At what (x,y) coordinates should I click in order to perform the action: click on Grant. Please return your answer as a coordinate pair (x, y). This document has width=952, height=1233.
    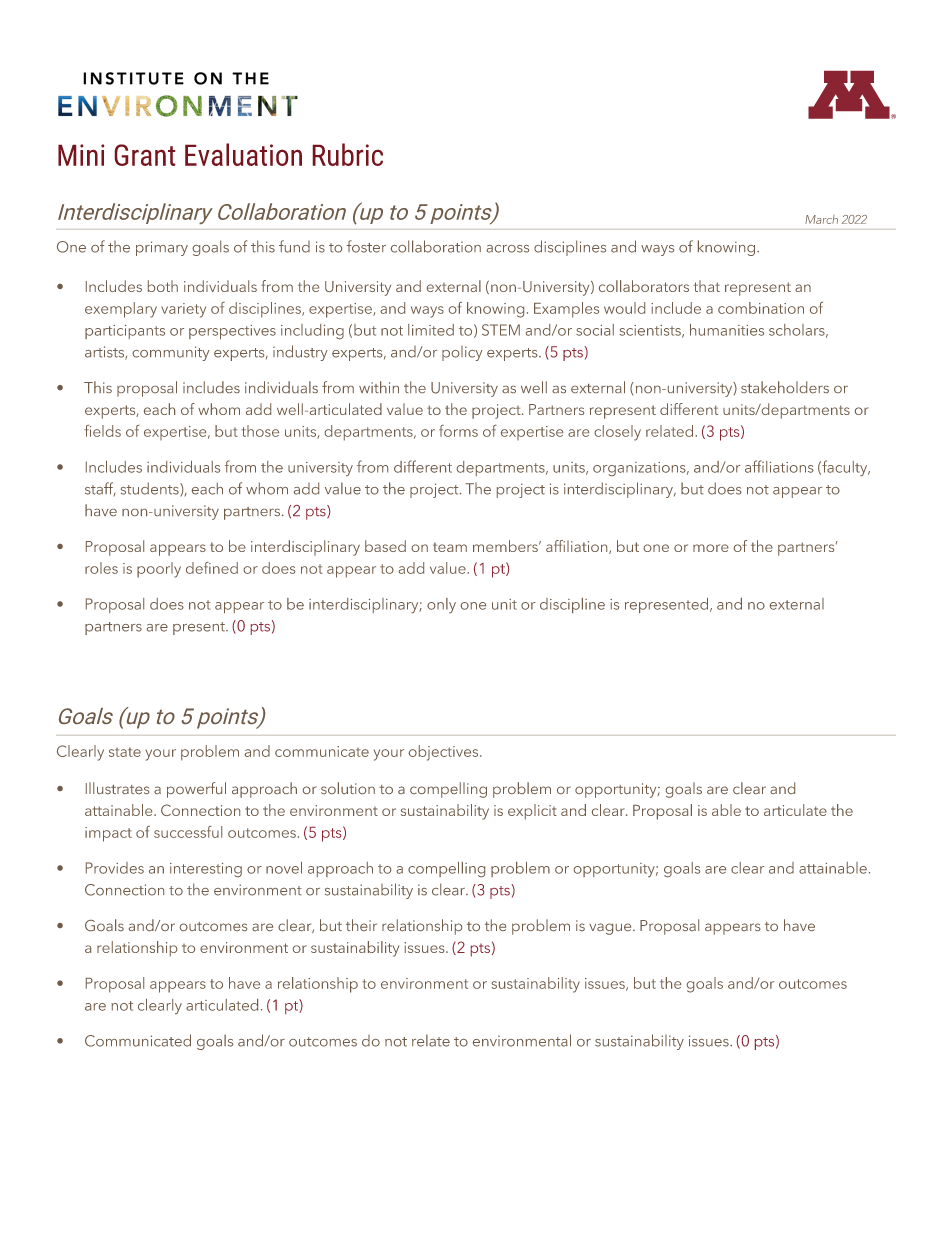
    Looking at the image, I should click on (145, 155).
